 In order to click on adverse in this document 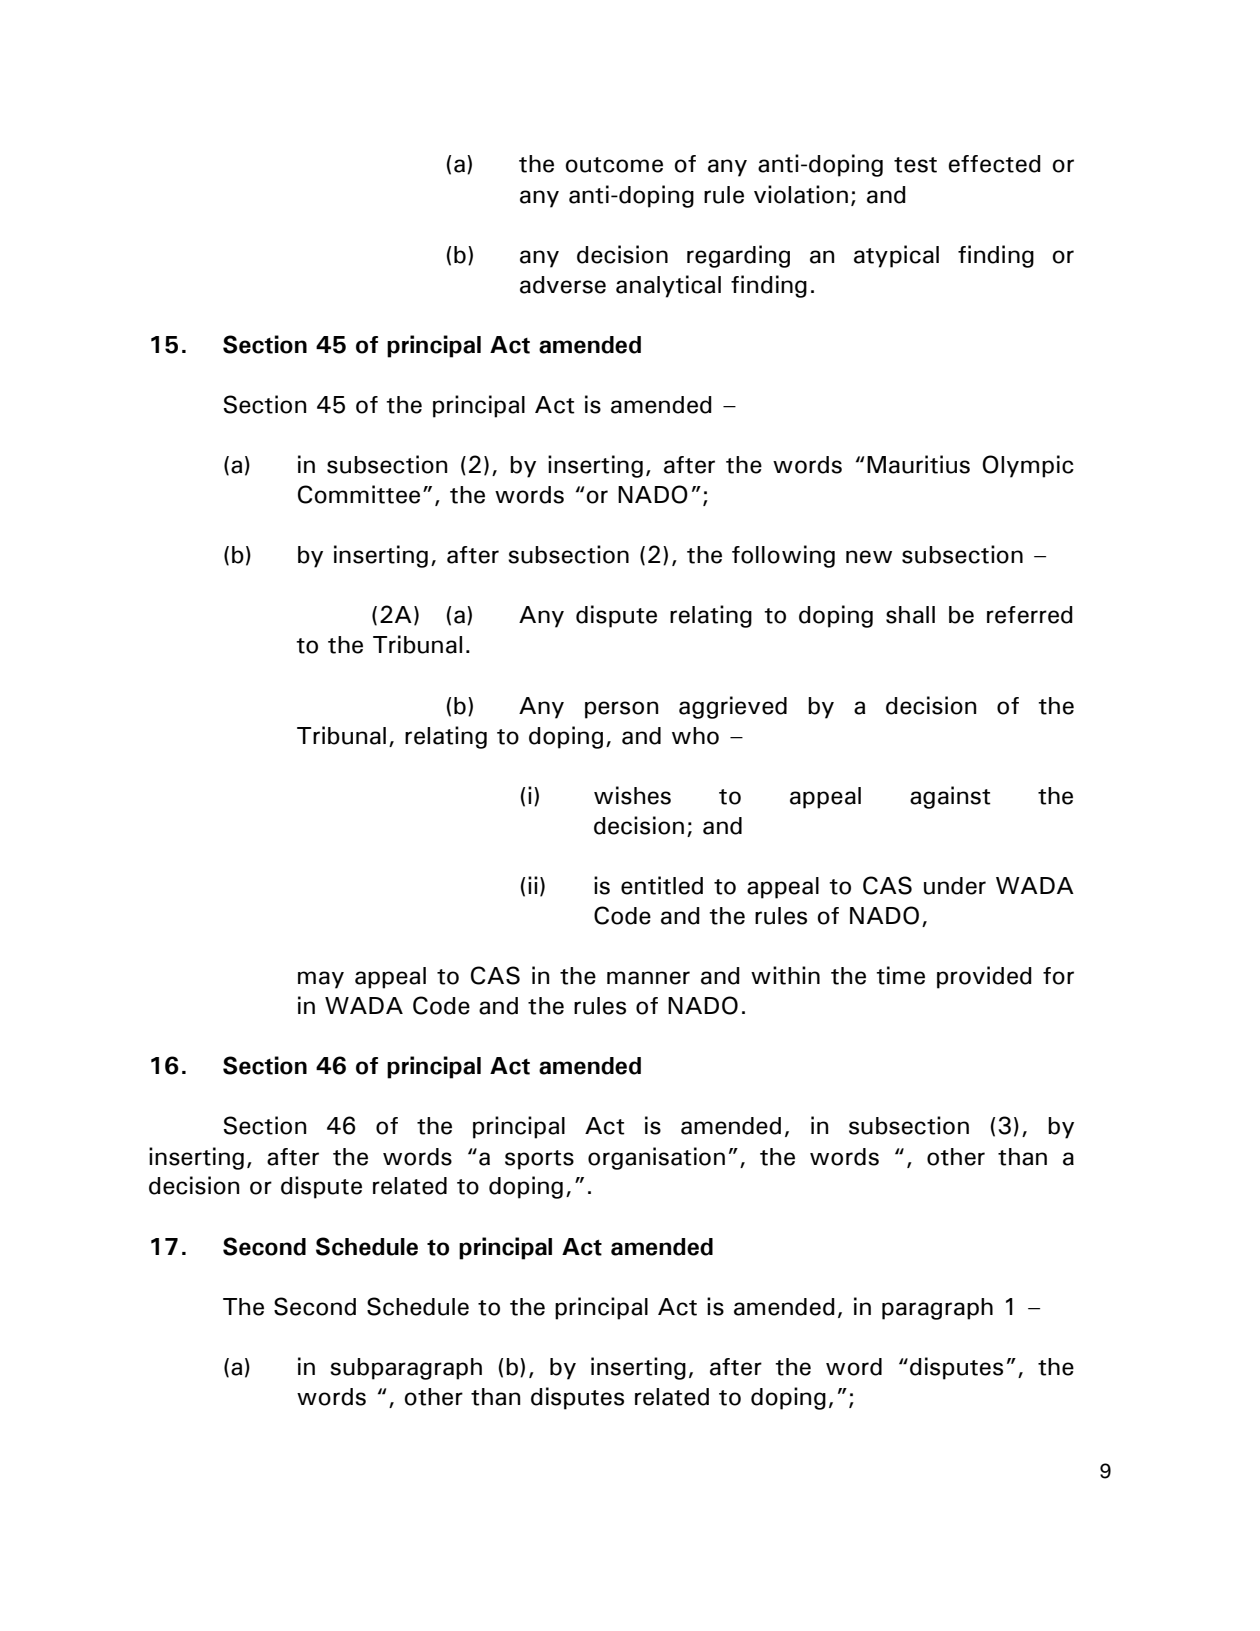, I will do `click(563, 285)`.
